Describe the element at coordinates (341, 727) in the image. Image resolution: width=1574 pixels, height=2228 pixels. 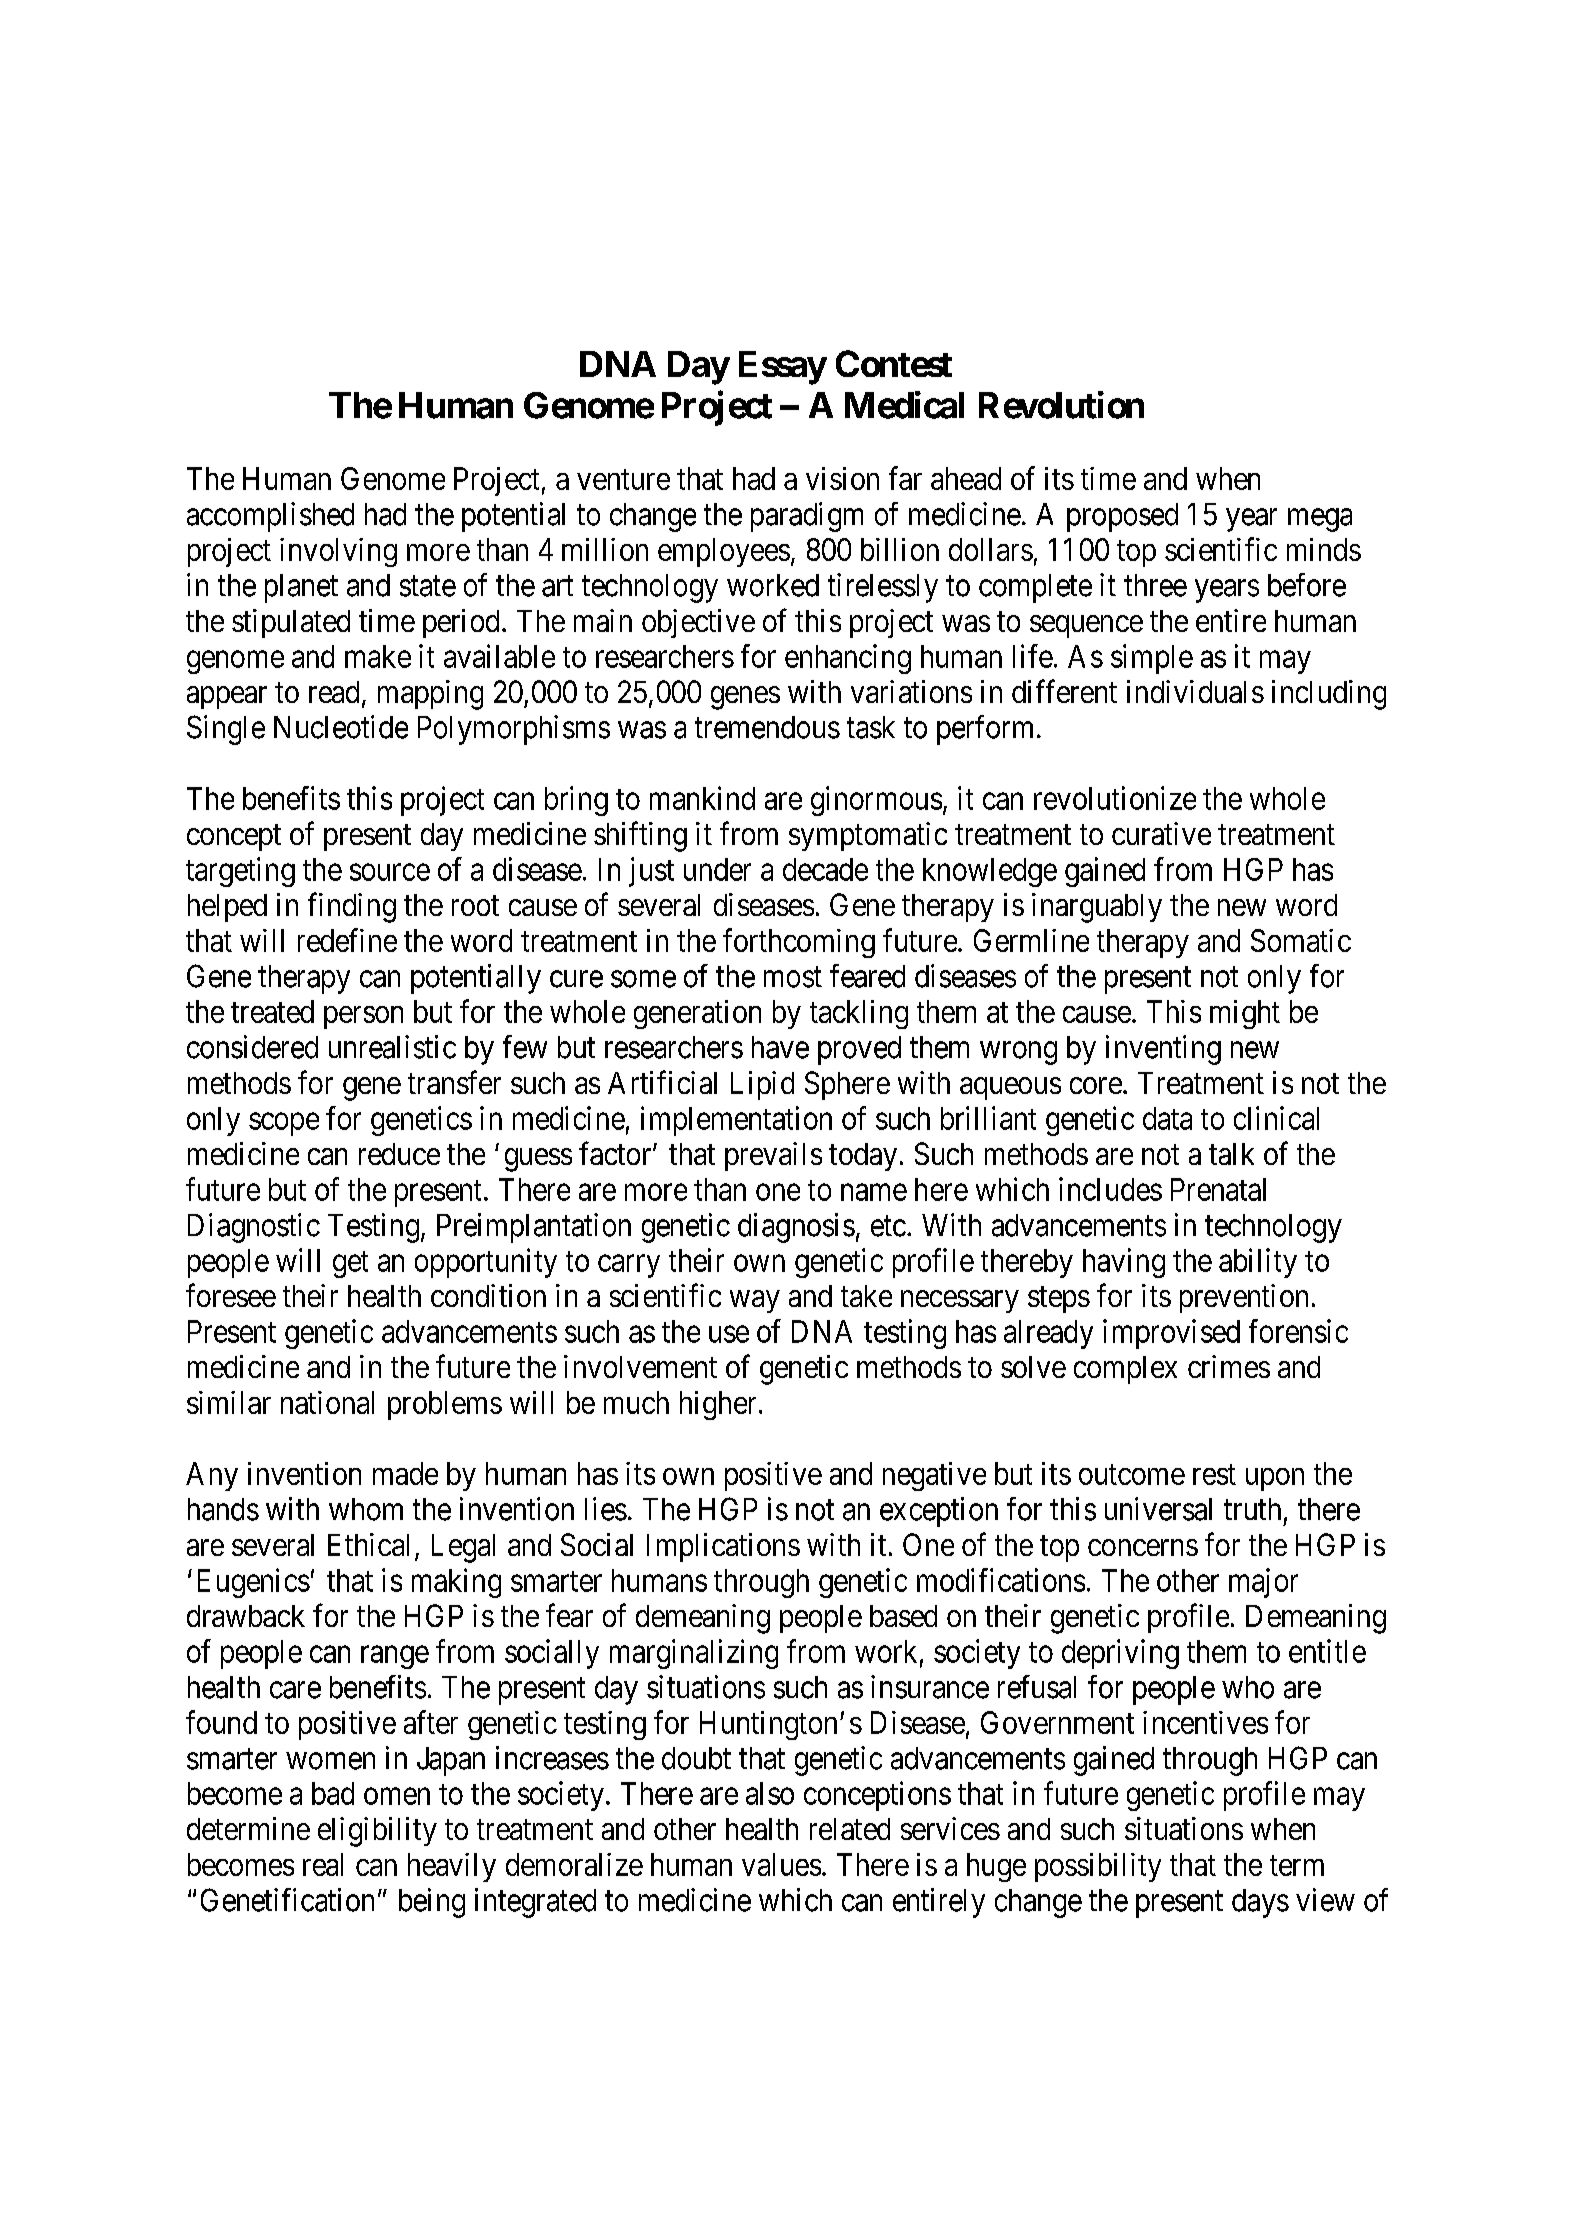
I see `Nucleotide` at that location.
